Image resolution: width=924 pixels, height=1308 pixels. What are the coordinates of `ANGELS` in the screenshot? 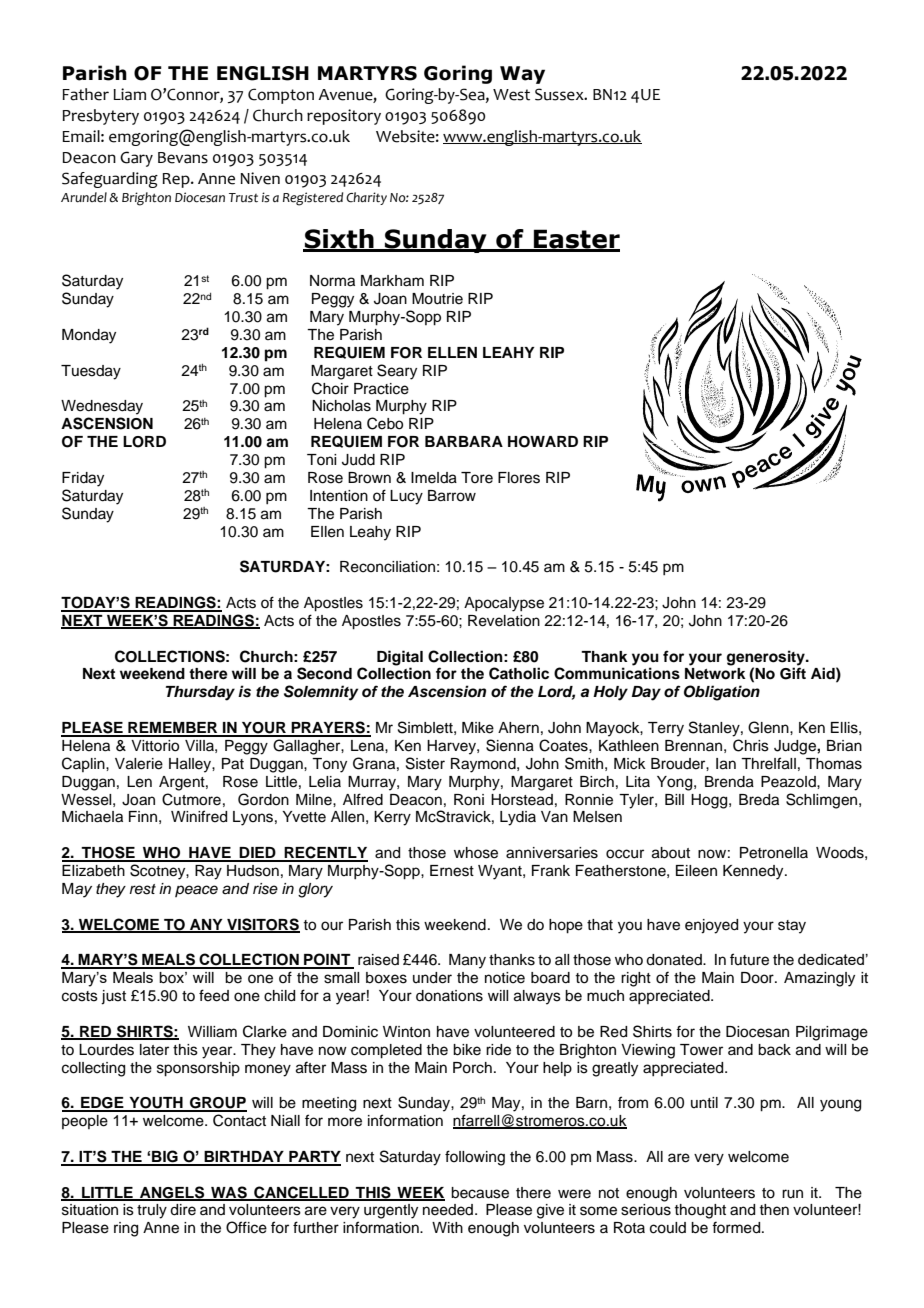 It's located at (172, 1193).
